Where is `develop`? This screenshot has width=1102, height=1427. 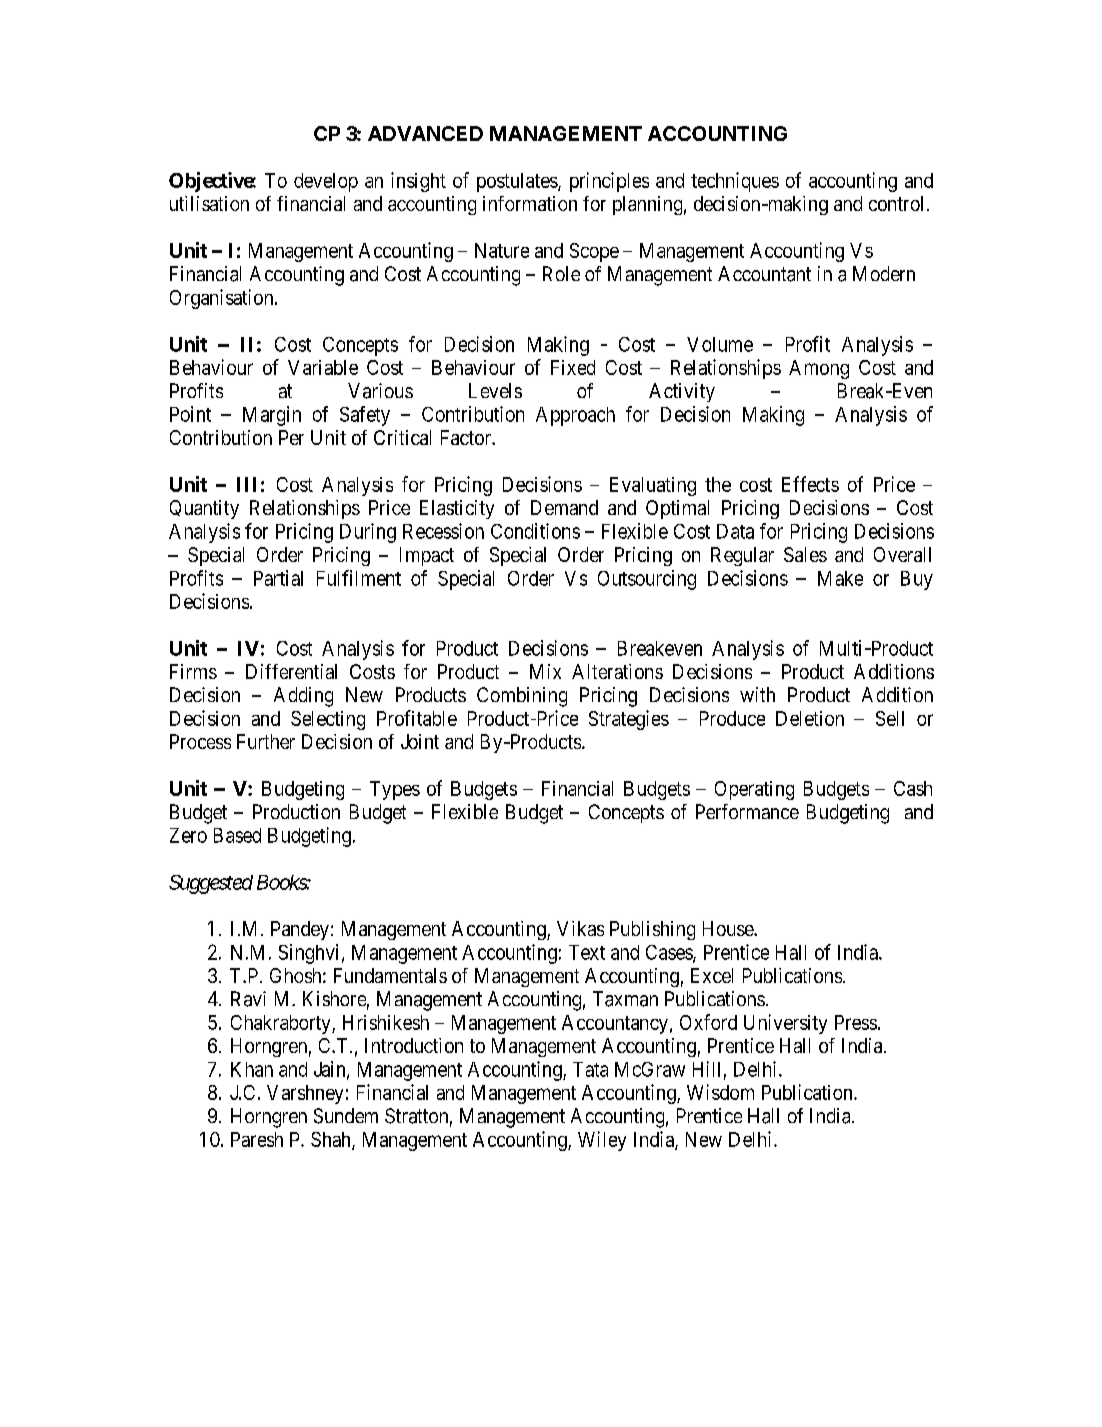 develop is located at coordinates (326, 182).
